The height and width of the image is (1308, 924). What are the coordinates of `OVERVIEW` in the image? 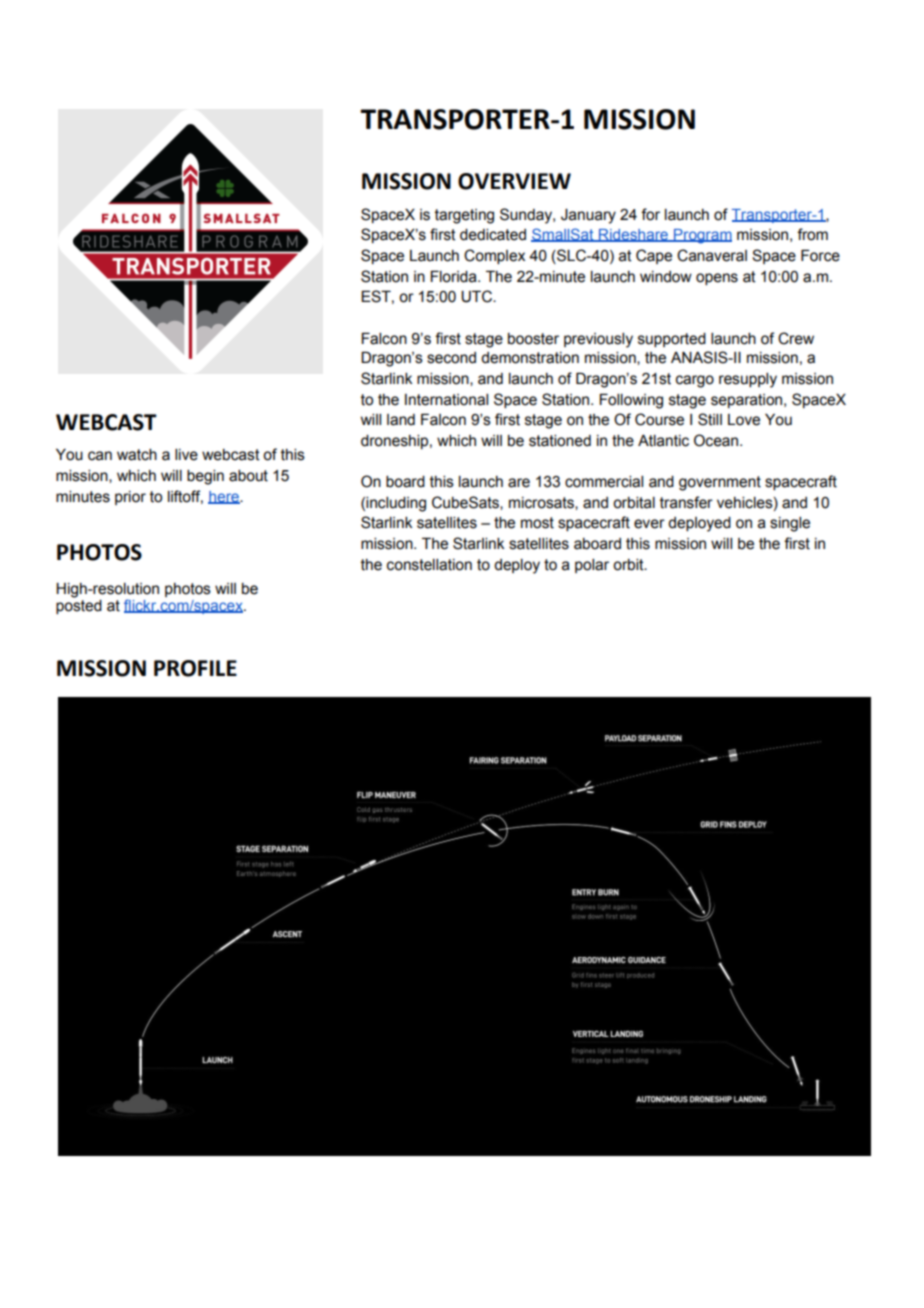 It's located at (514, 181).
